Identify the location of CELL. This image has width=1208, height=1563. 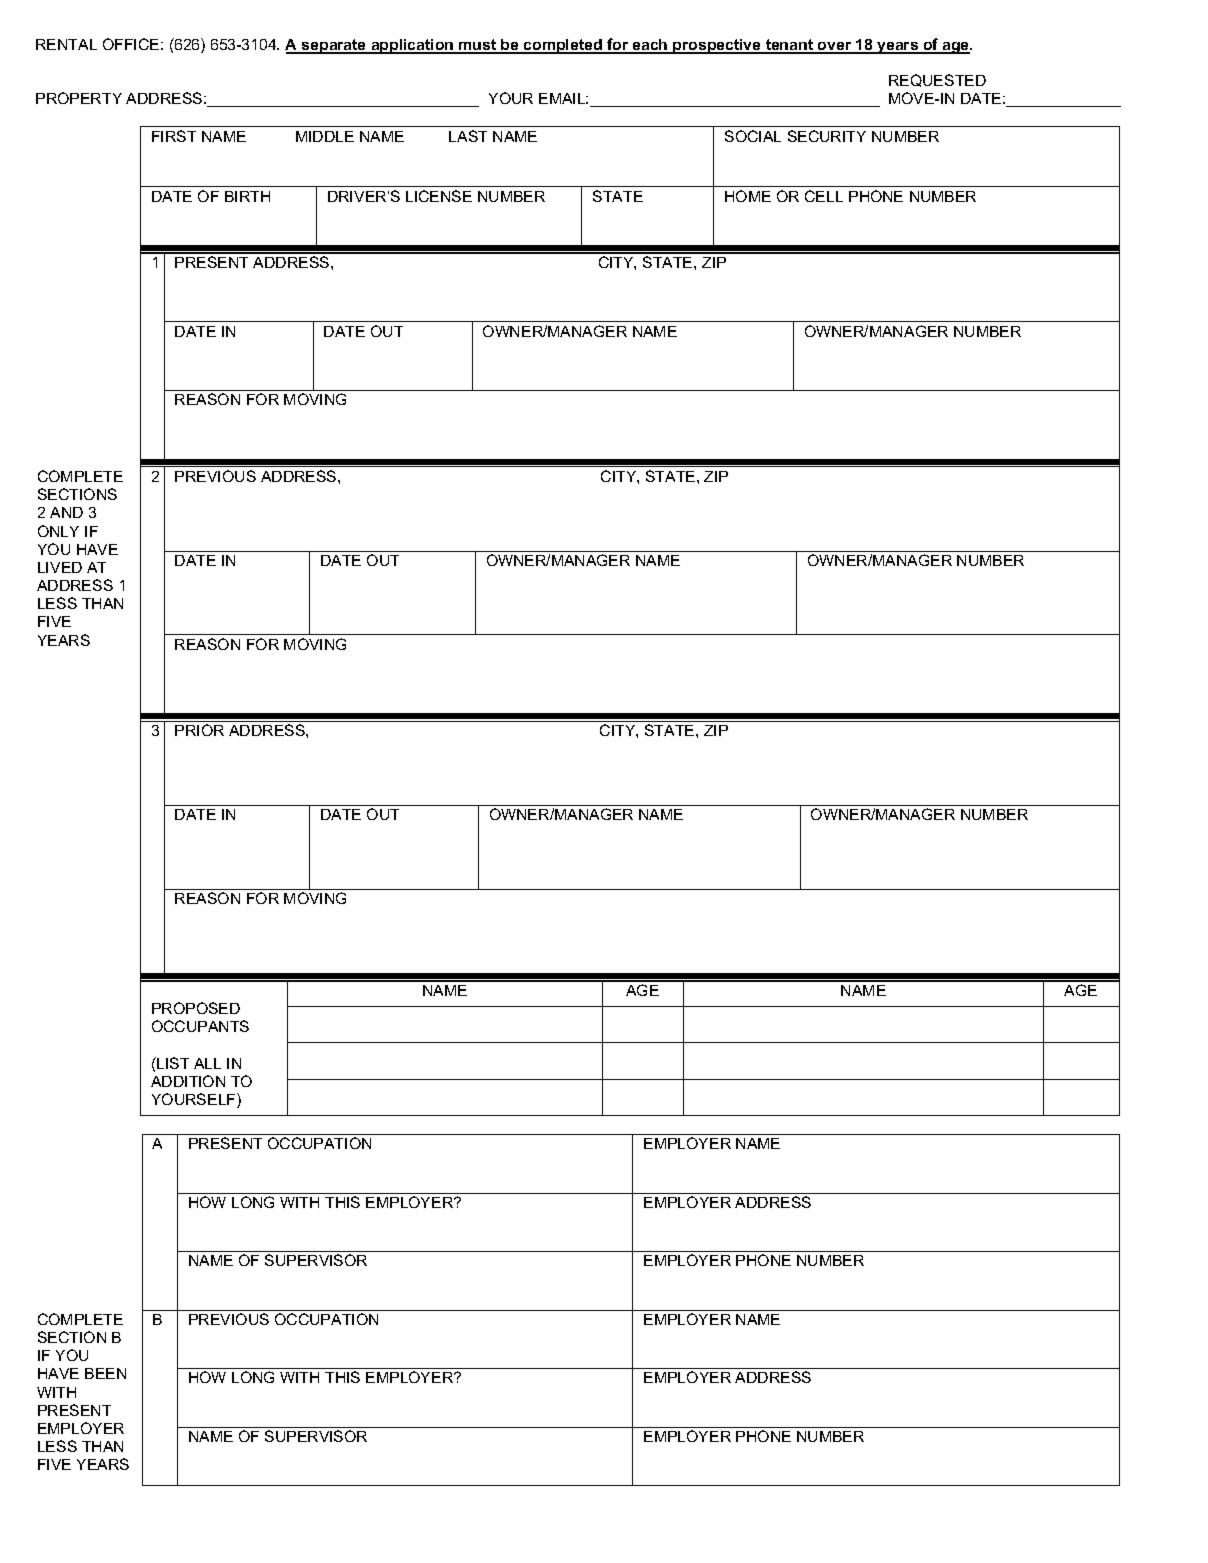
(824, 196).
